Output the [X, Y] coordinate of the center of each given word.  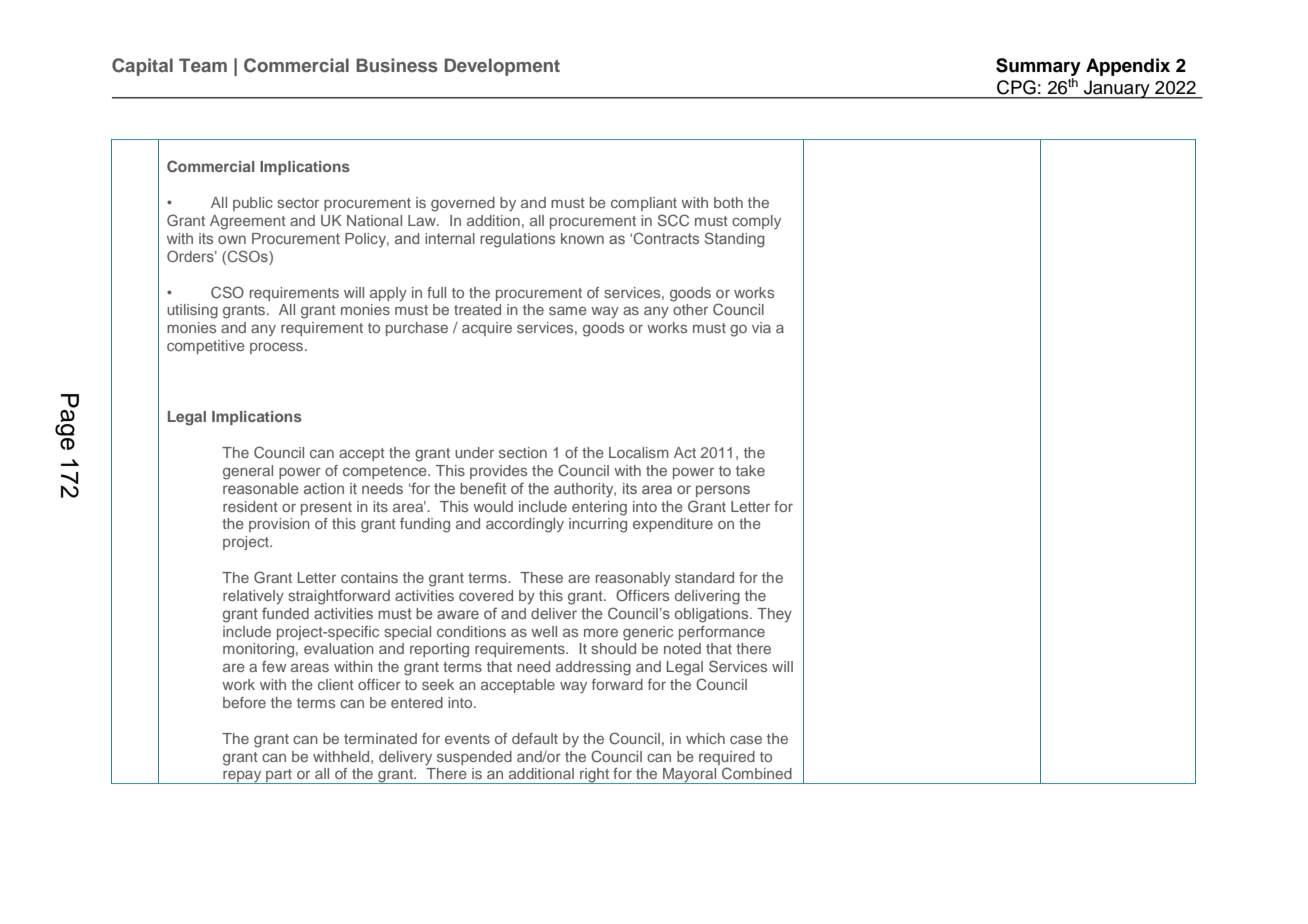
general [248, 472]
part [279, 776]
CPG [1016, 87]
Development [502, 67]
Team [203, 65]
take [750, 470]
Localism [639, 452]
